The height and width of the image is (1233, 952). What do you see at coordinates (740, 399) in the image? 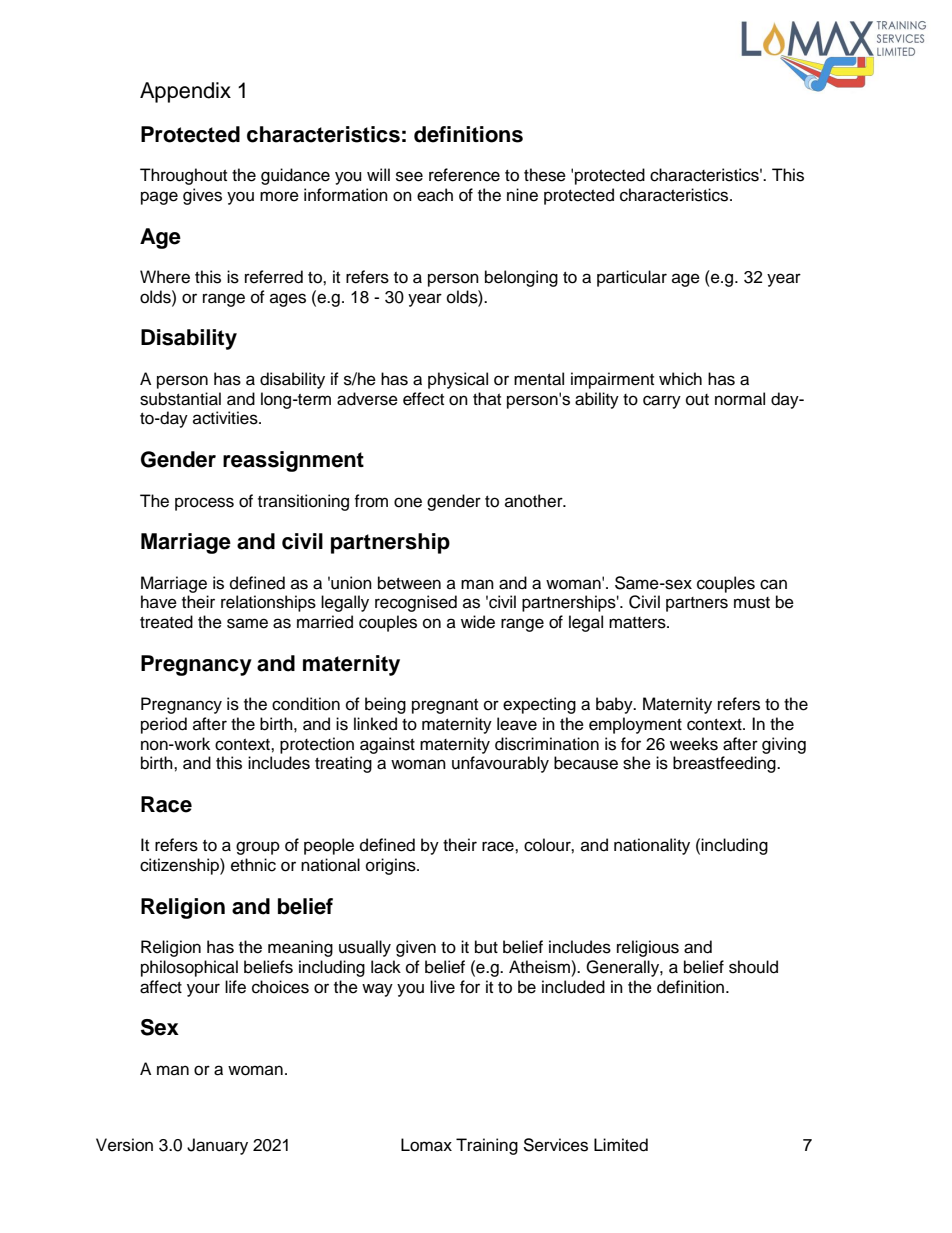
I see `normal` at bounding box center [740, 399].
